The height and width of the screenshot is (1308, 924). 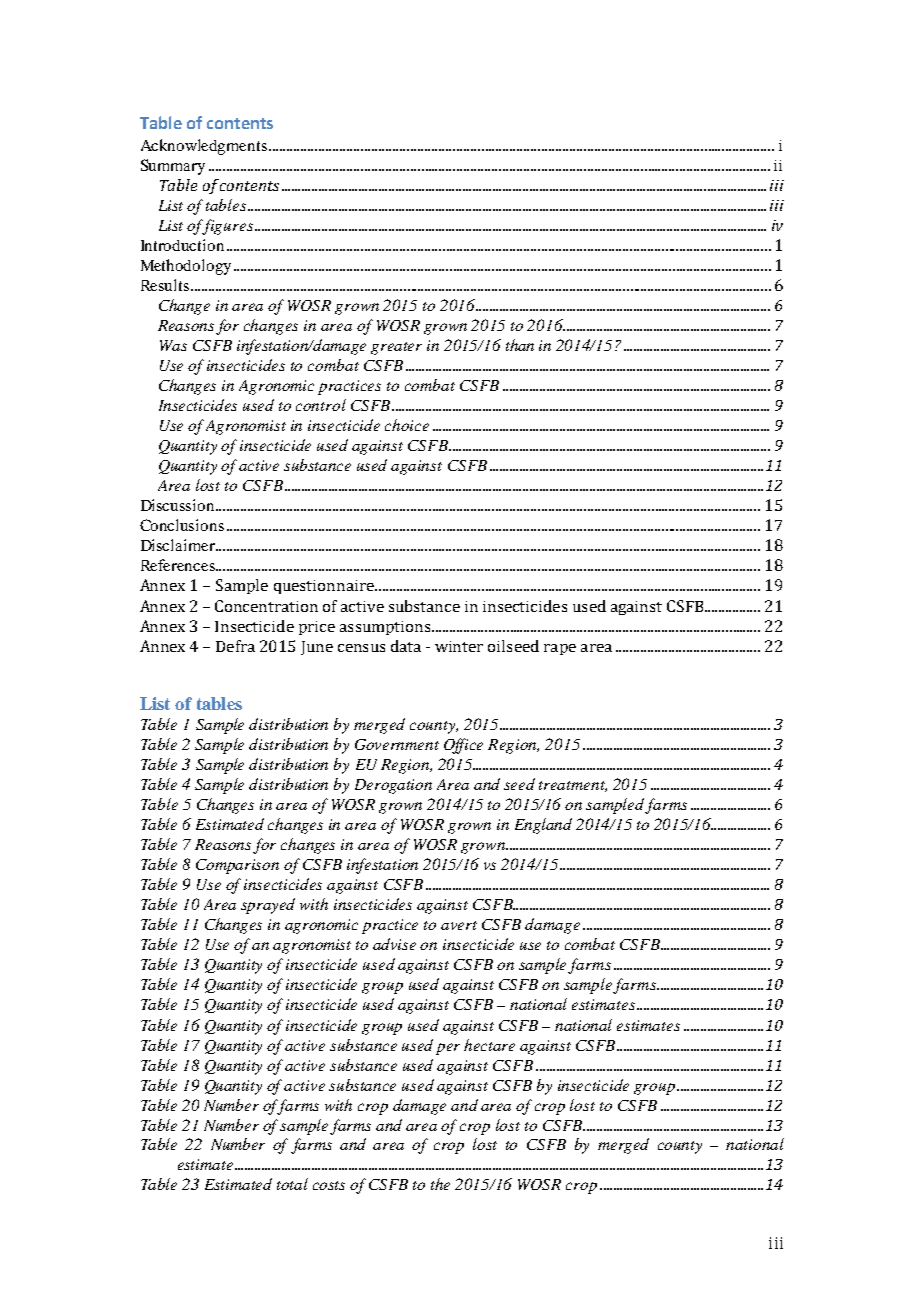 I want to click on Acknowledgments, so click(x=204, y=147).
